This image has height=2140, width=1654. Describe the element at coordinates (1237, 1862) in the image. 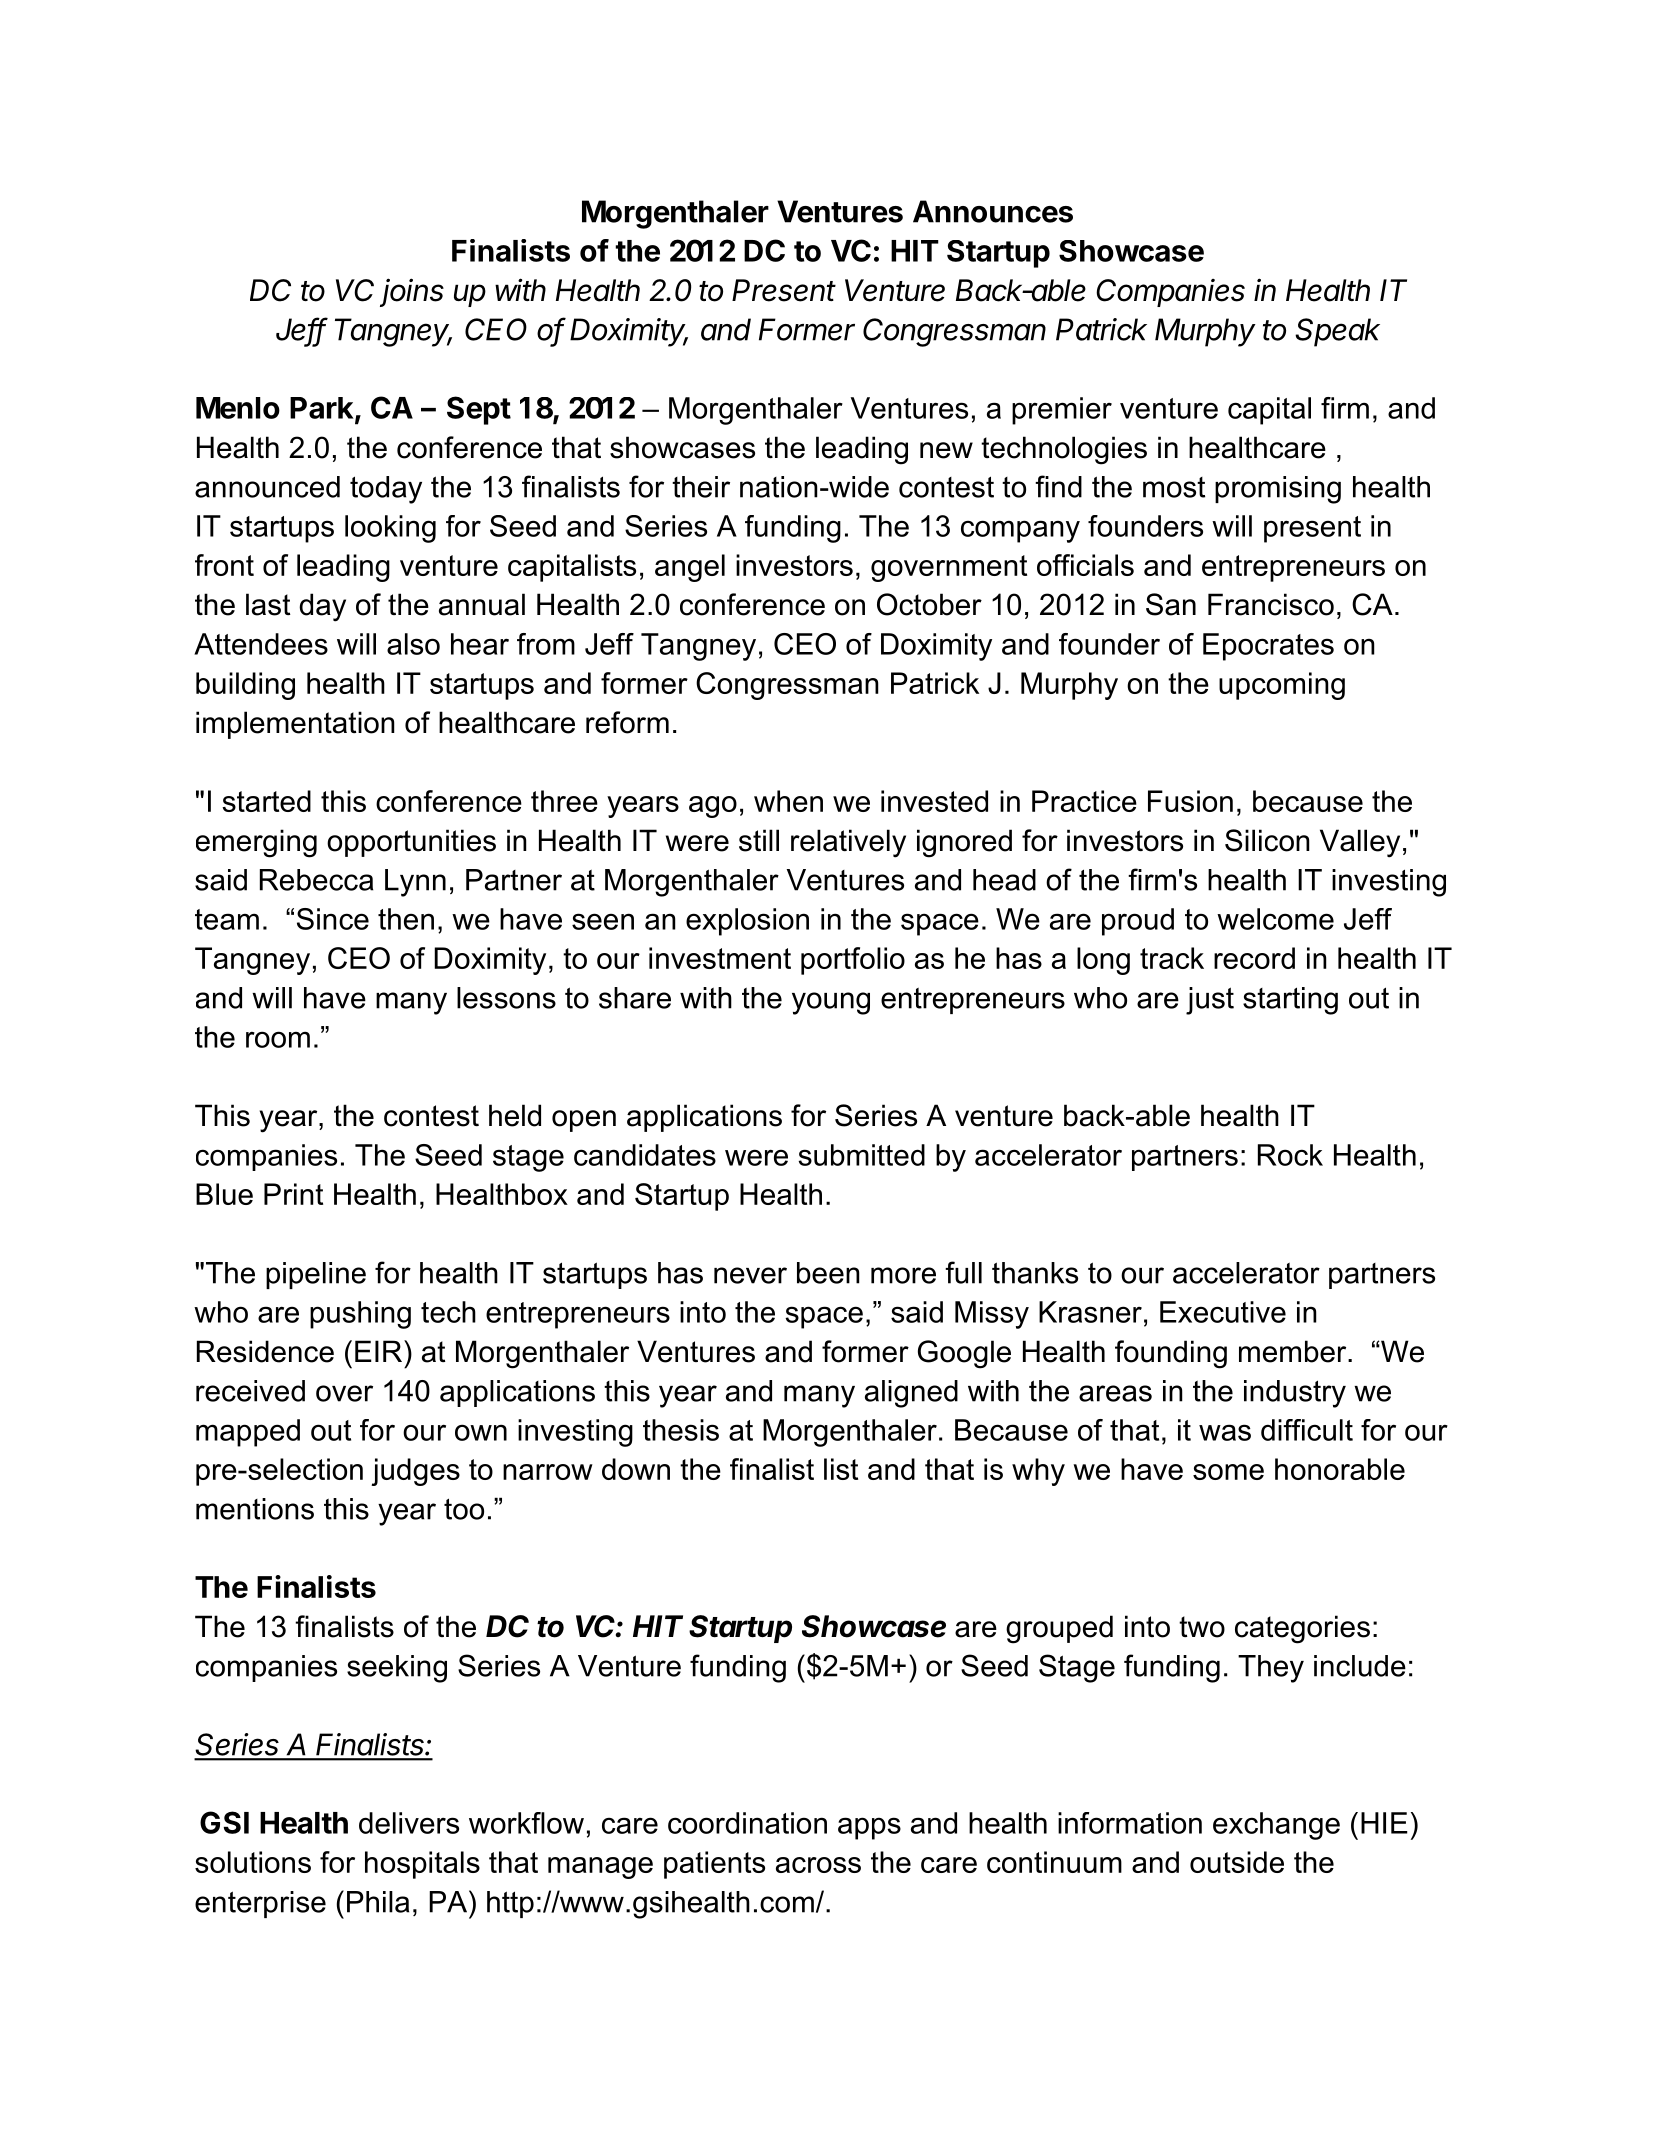

I see `outside` at that location.
